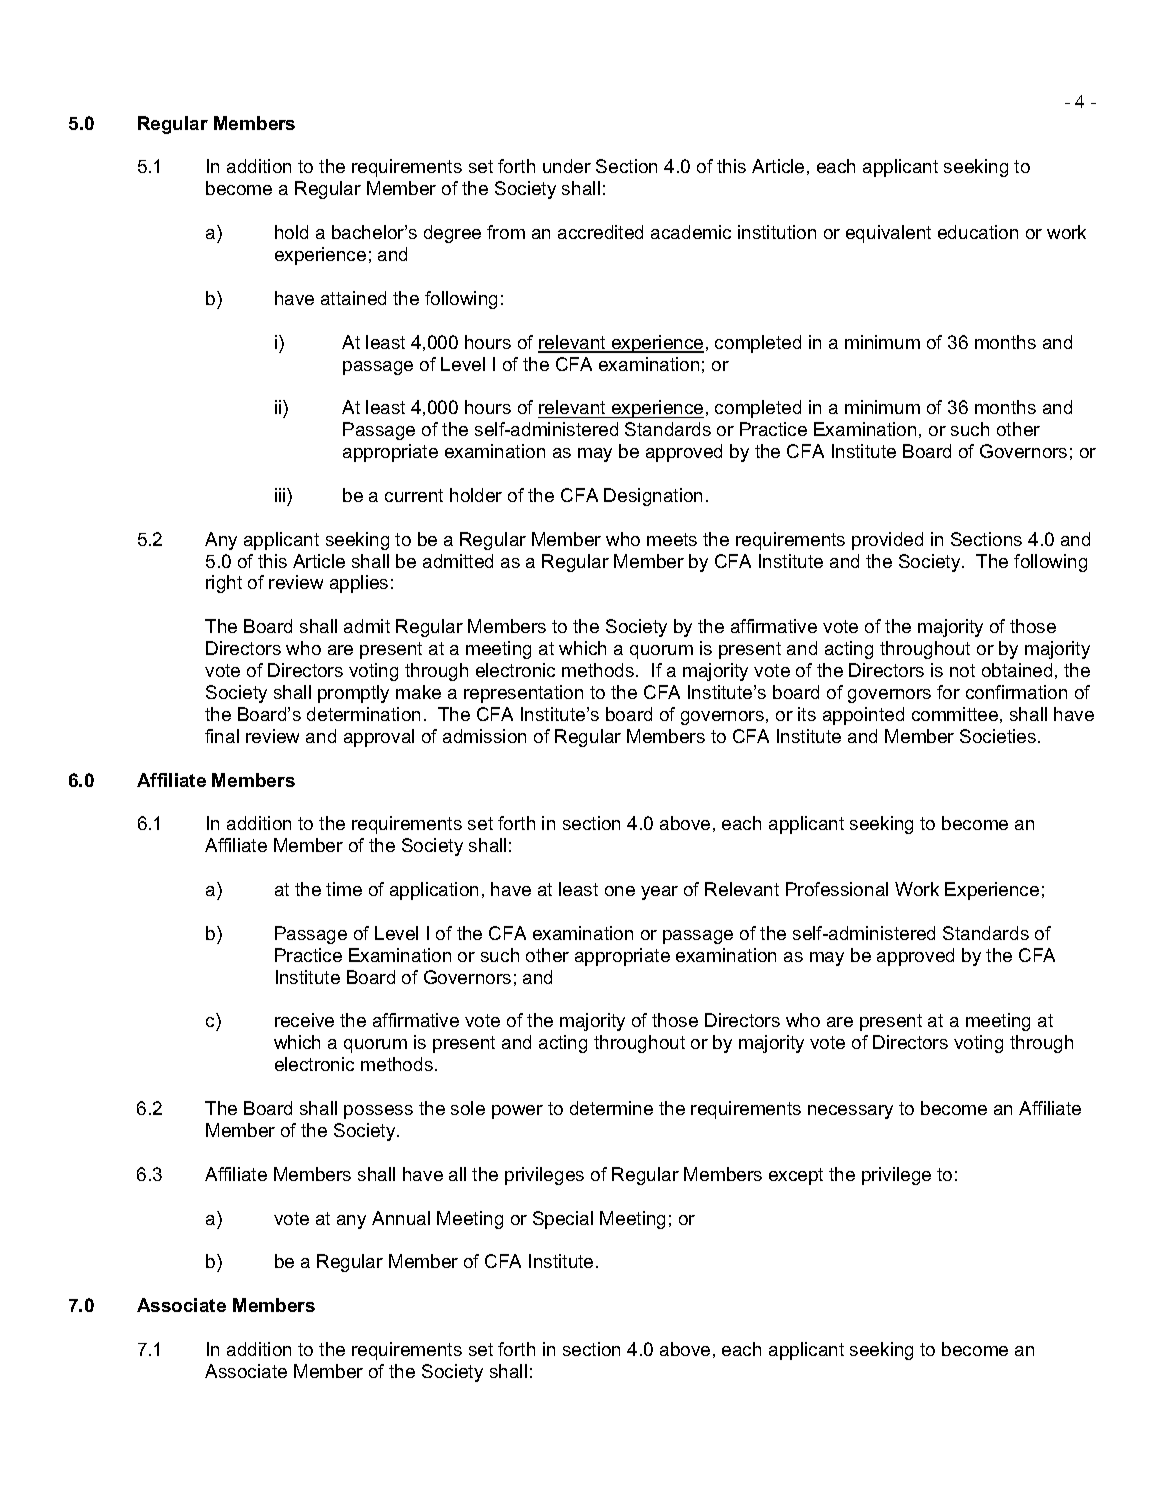 This screenshot has height=1508, width=1165. What do you see at coordinates (796, 1176) in the screenshot?
I see `except` at bounding box center [796, 1176].
